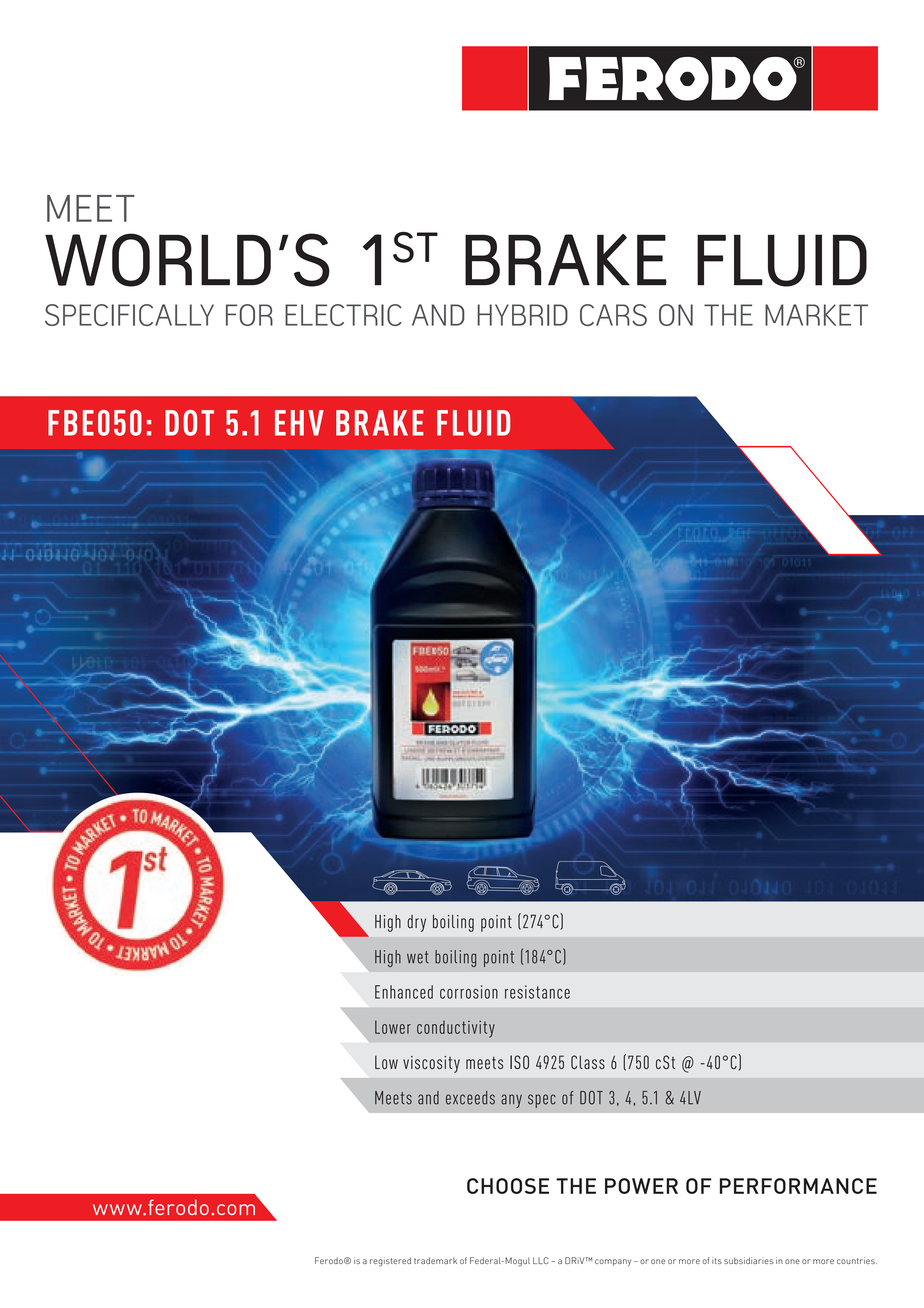  Describe the element at coordinates (613, 315) in the screenshot. I see `CARS` at that location.
